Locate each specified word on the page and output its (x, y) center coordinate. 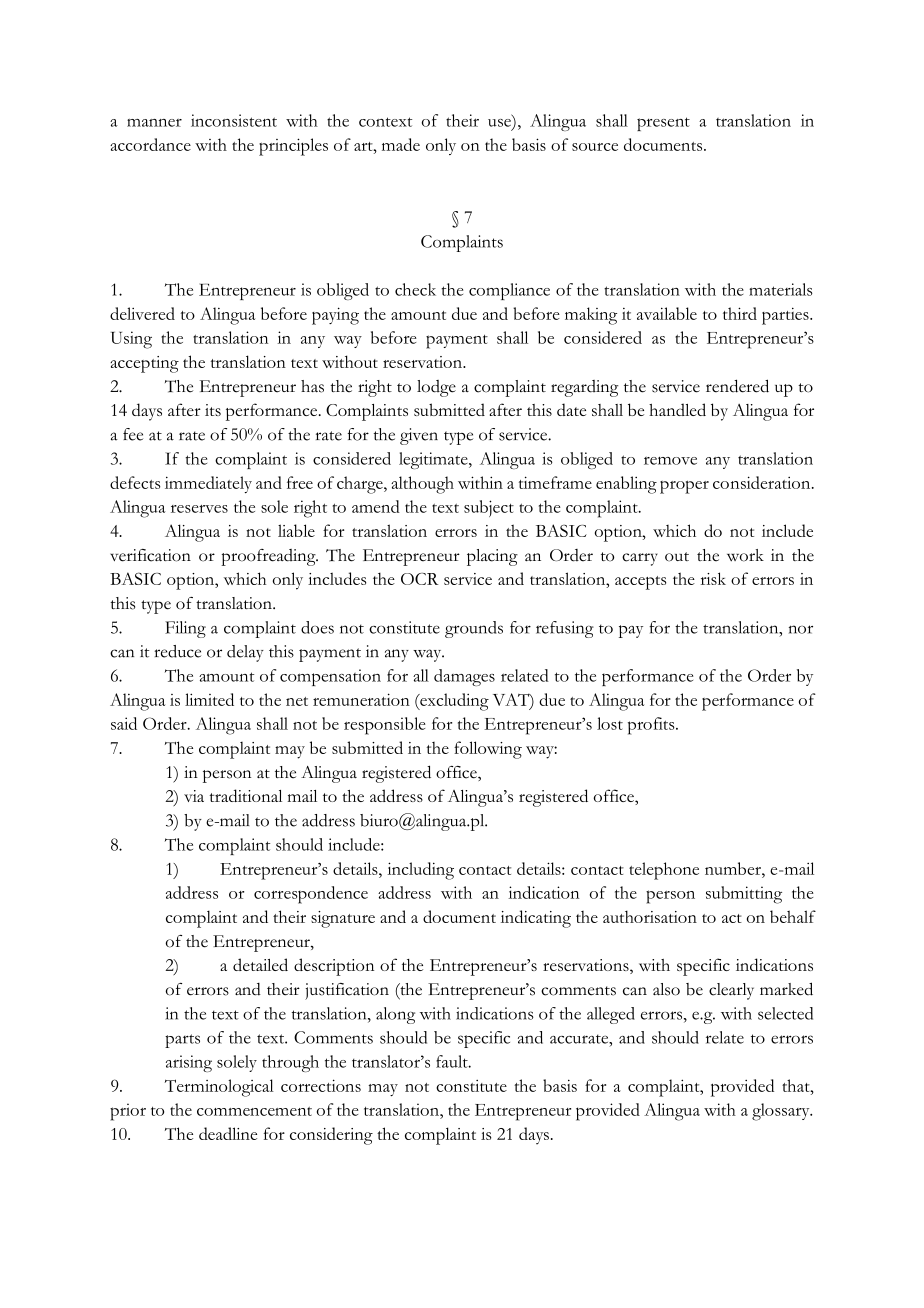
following (488, 750)
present (663, 124)
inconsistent (234, 120)
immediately (208, 484)
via (194, 796)
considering (331, 1136)
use (500, 121)
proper (684, 487)
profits (652, 726)
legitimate (434, 460)
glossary (782, 1112)
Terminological (219, 1088)
